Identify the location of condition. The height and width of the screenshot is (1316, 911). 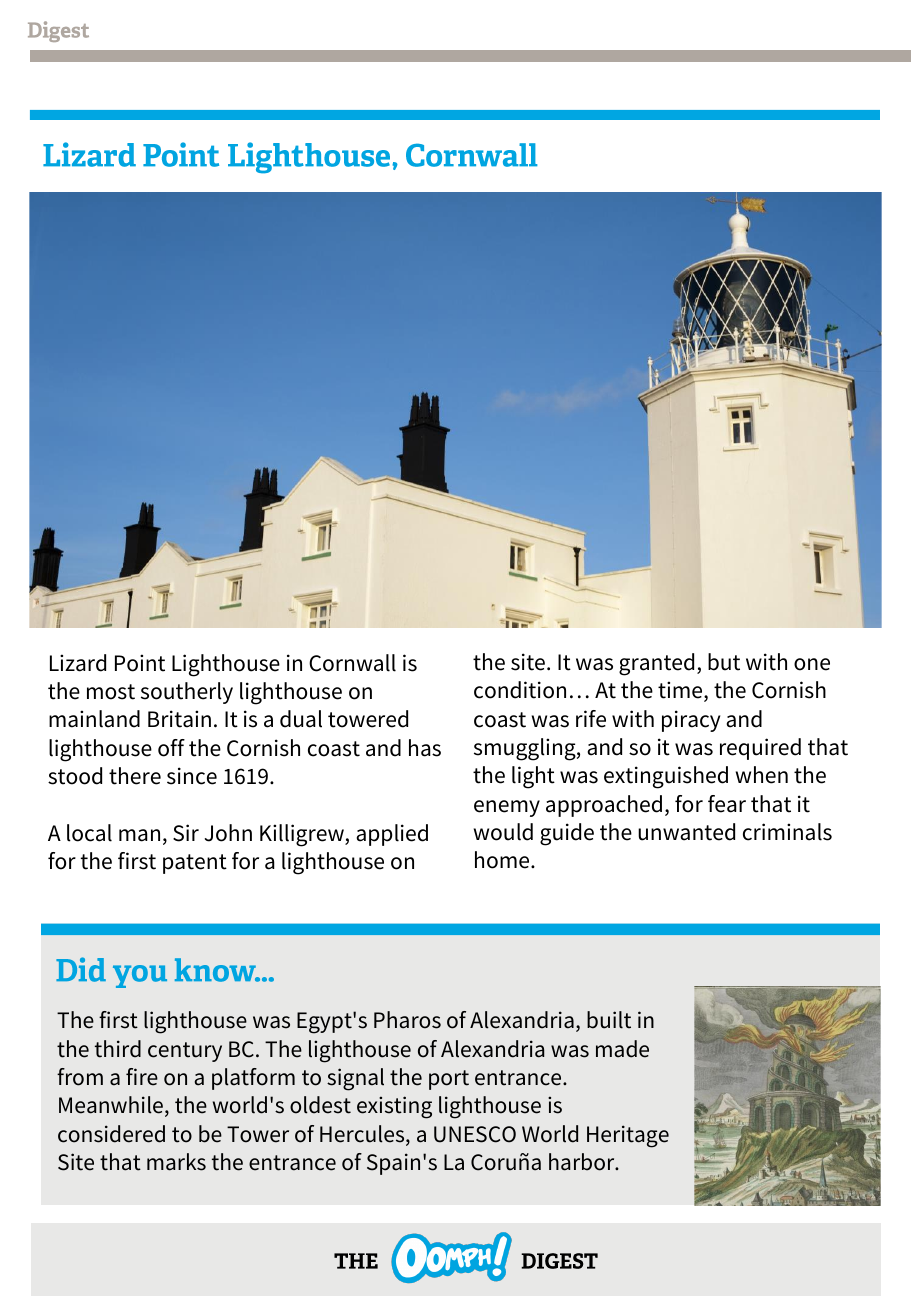
(520, 690).
